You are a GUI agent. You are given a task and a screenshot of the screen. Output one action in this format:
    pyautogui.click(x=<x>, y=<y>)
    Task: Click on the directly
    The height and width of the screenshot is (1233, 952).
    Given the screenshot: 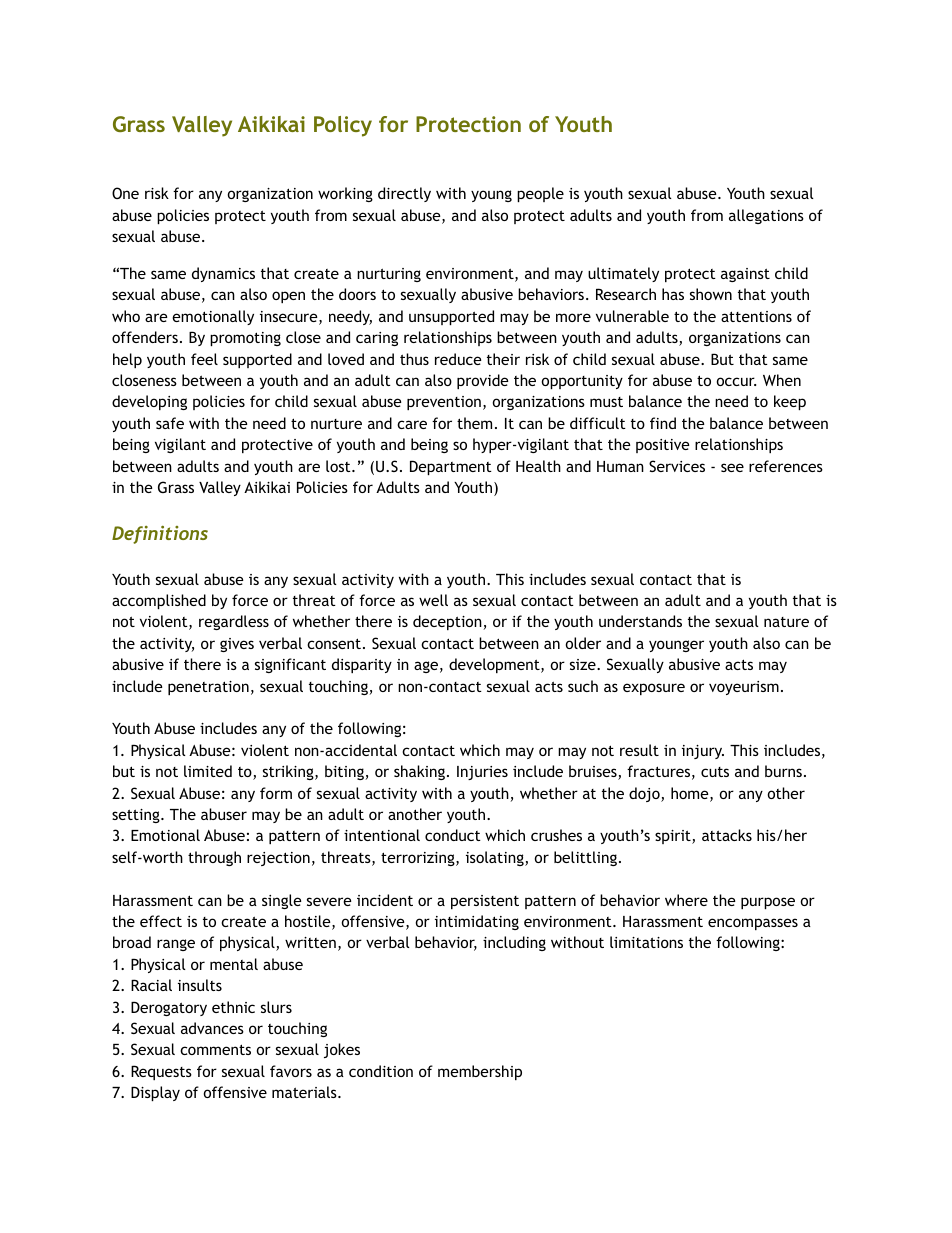 What is the action you would take?
    pyautogui.click(x=404, y=194)
